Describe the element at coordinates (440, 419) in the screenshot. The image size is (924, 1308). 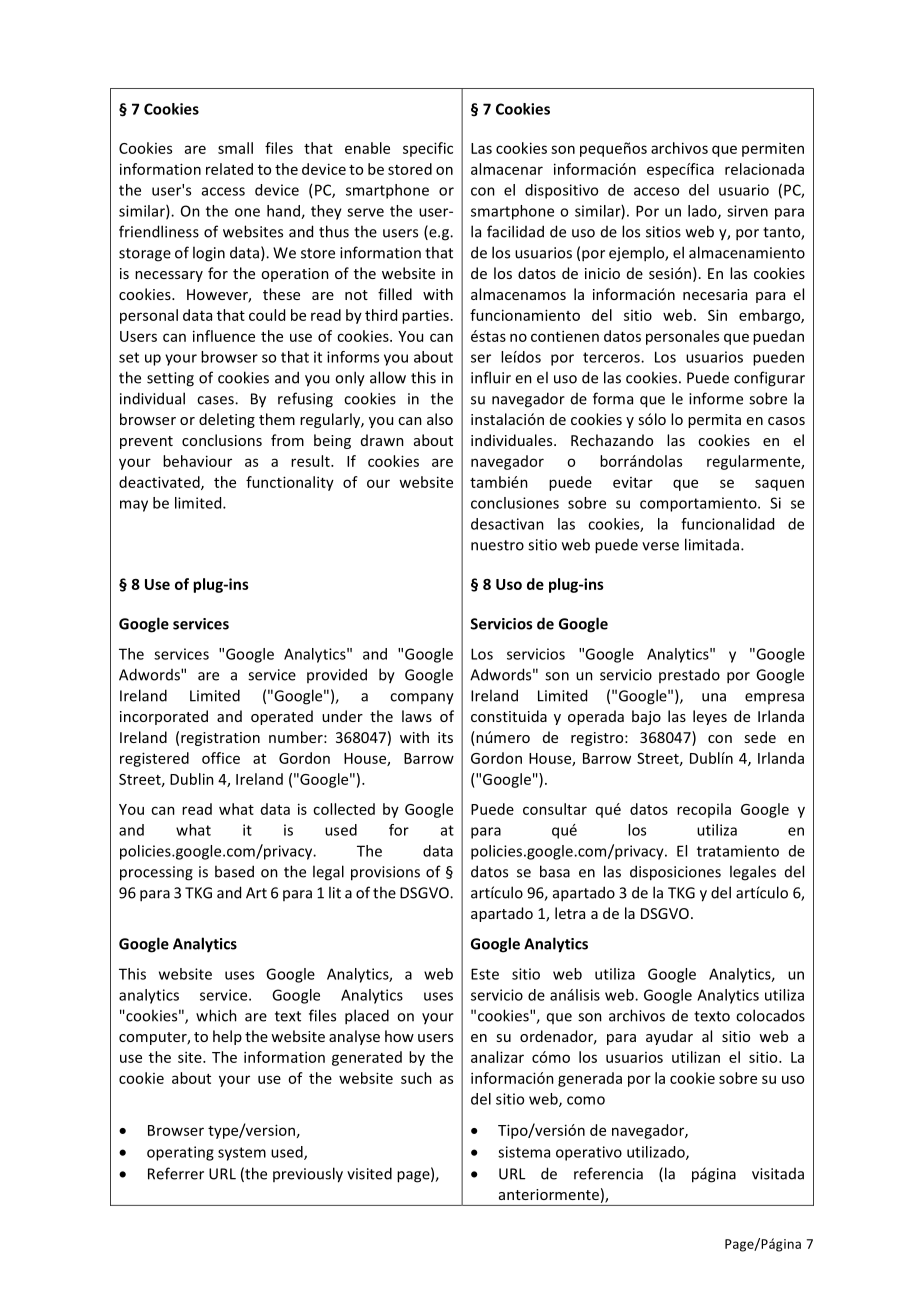
I see `also` at that location.
